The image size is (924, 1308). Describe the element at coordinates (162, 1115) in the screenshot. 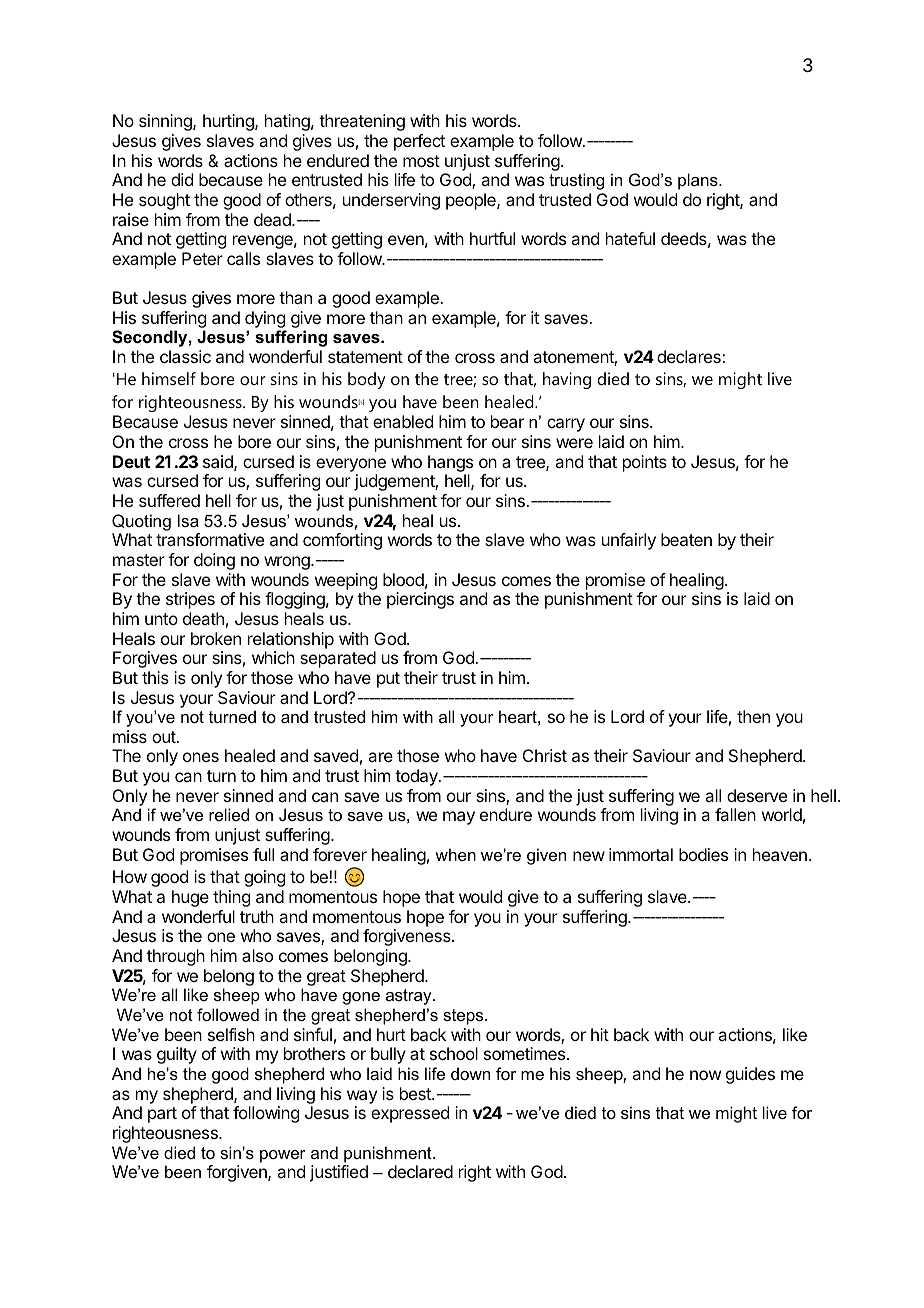

I see `part` at that location.
